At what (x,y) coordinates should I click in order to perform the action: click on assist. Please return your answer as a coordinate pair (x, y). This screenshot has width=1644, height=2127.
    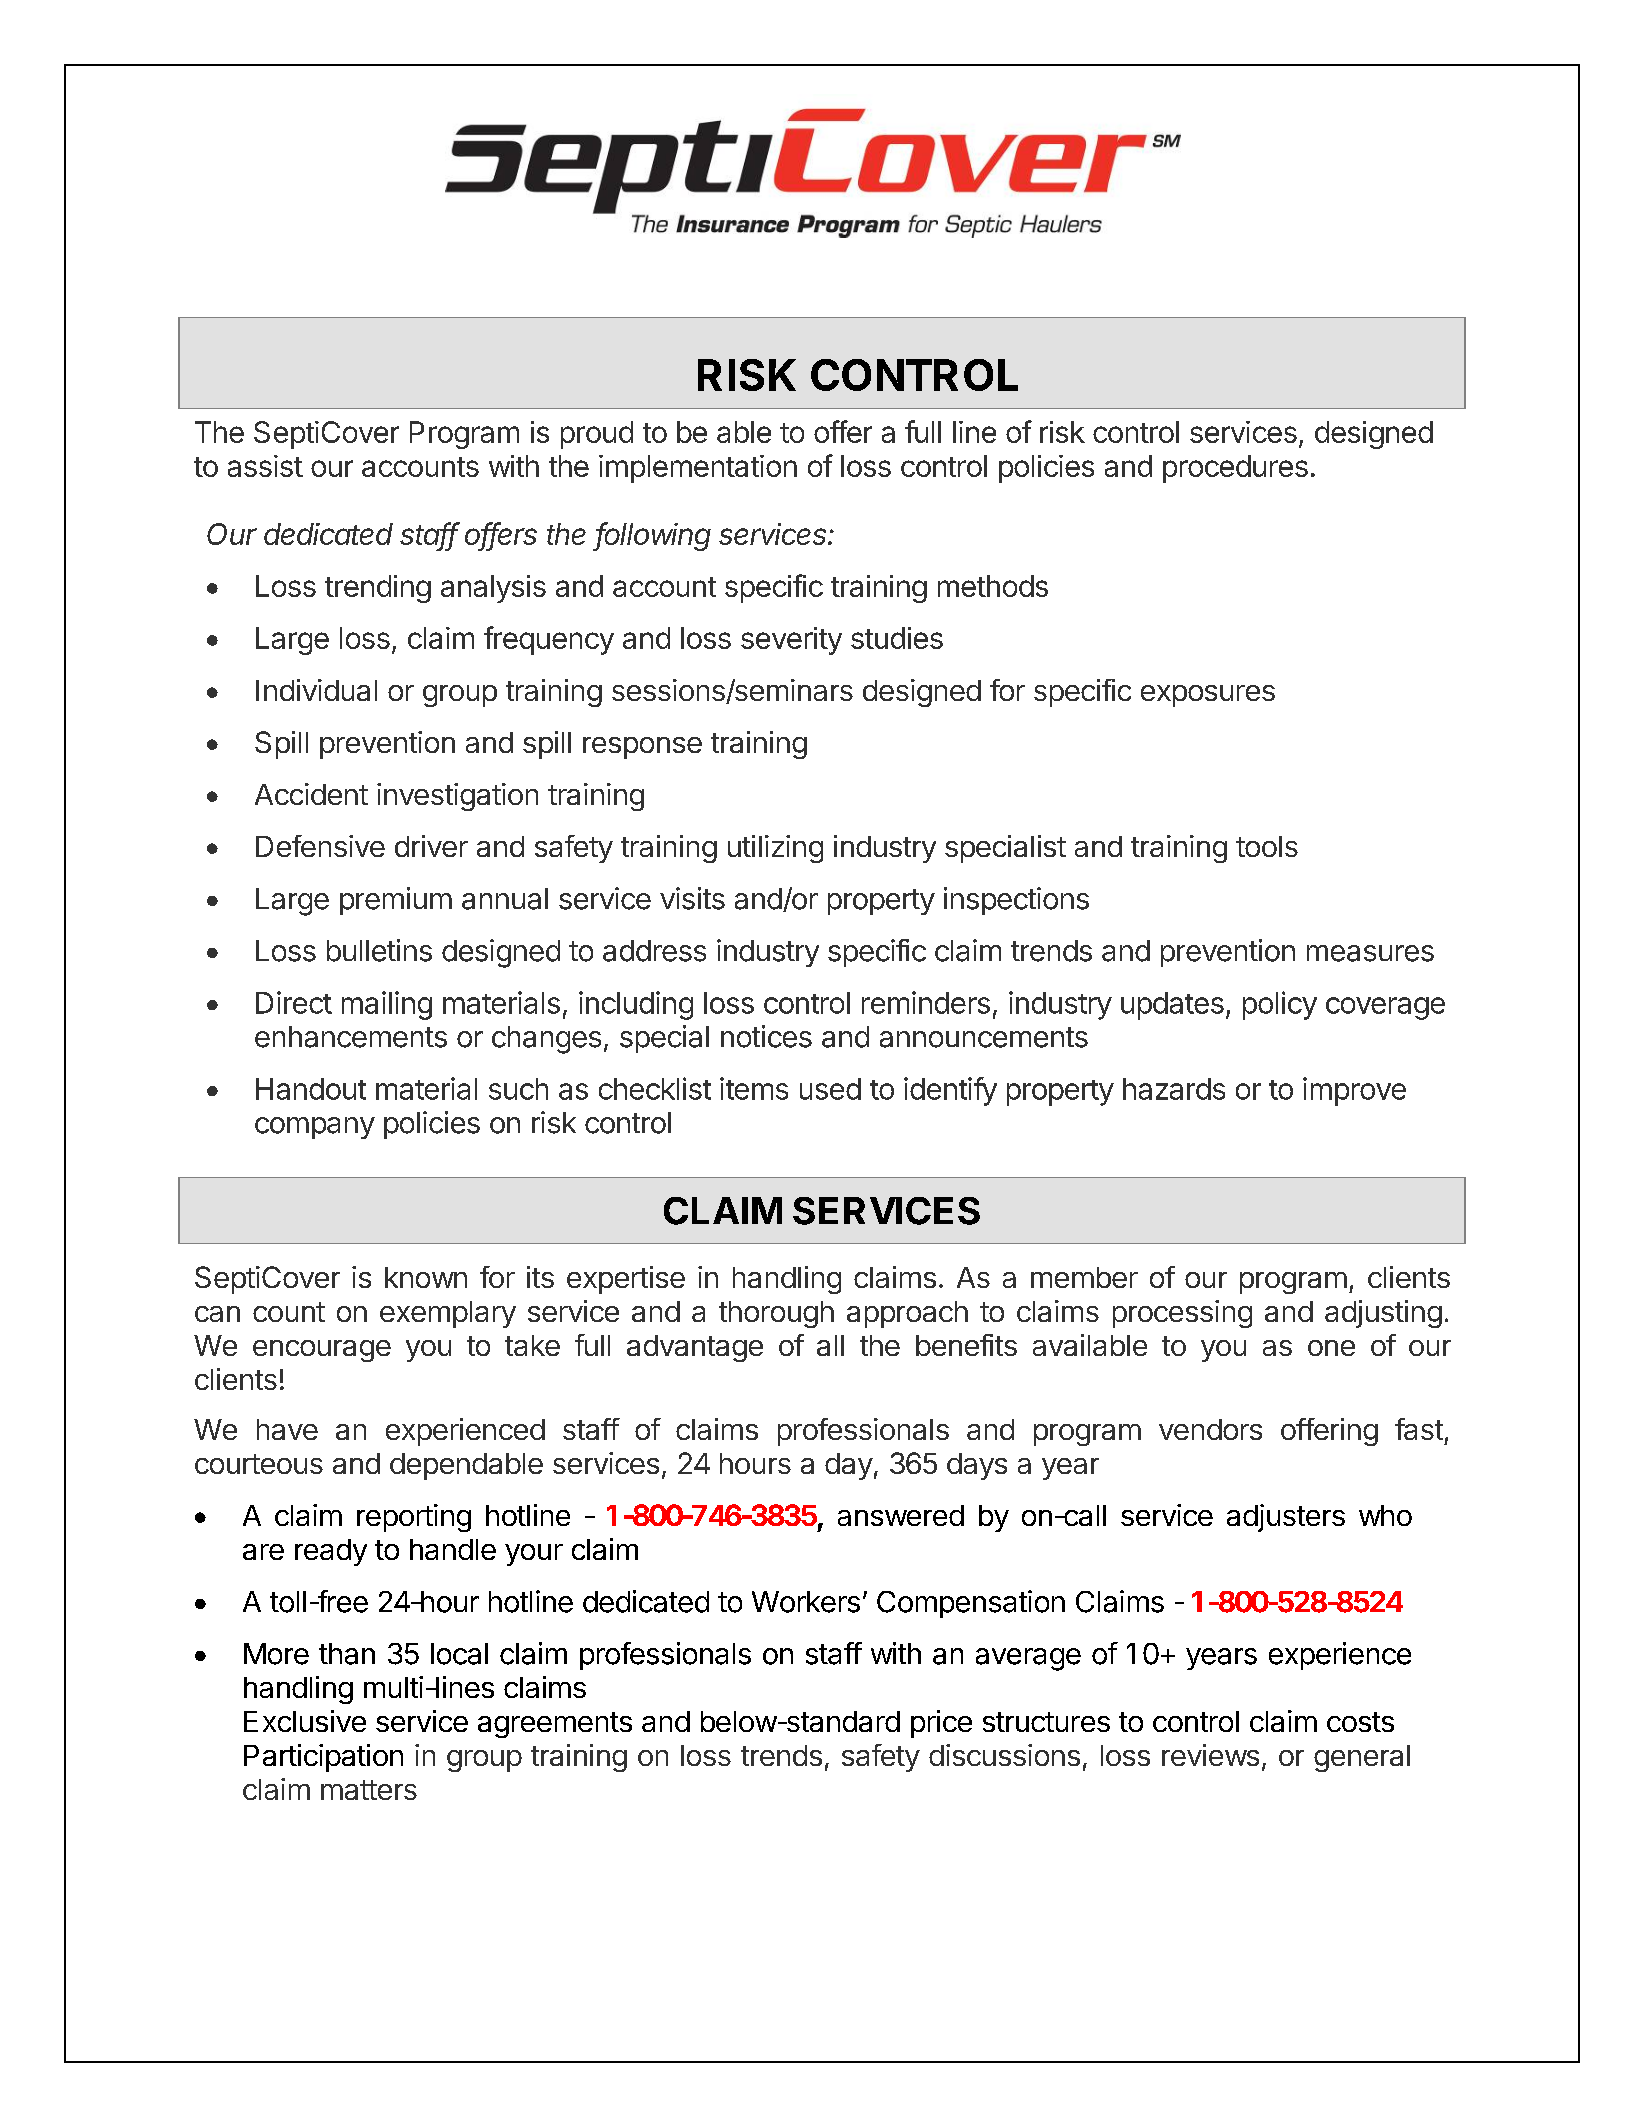
    Looking at the image, I should click on (265, 466).
